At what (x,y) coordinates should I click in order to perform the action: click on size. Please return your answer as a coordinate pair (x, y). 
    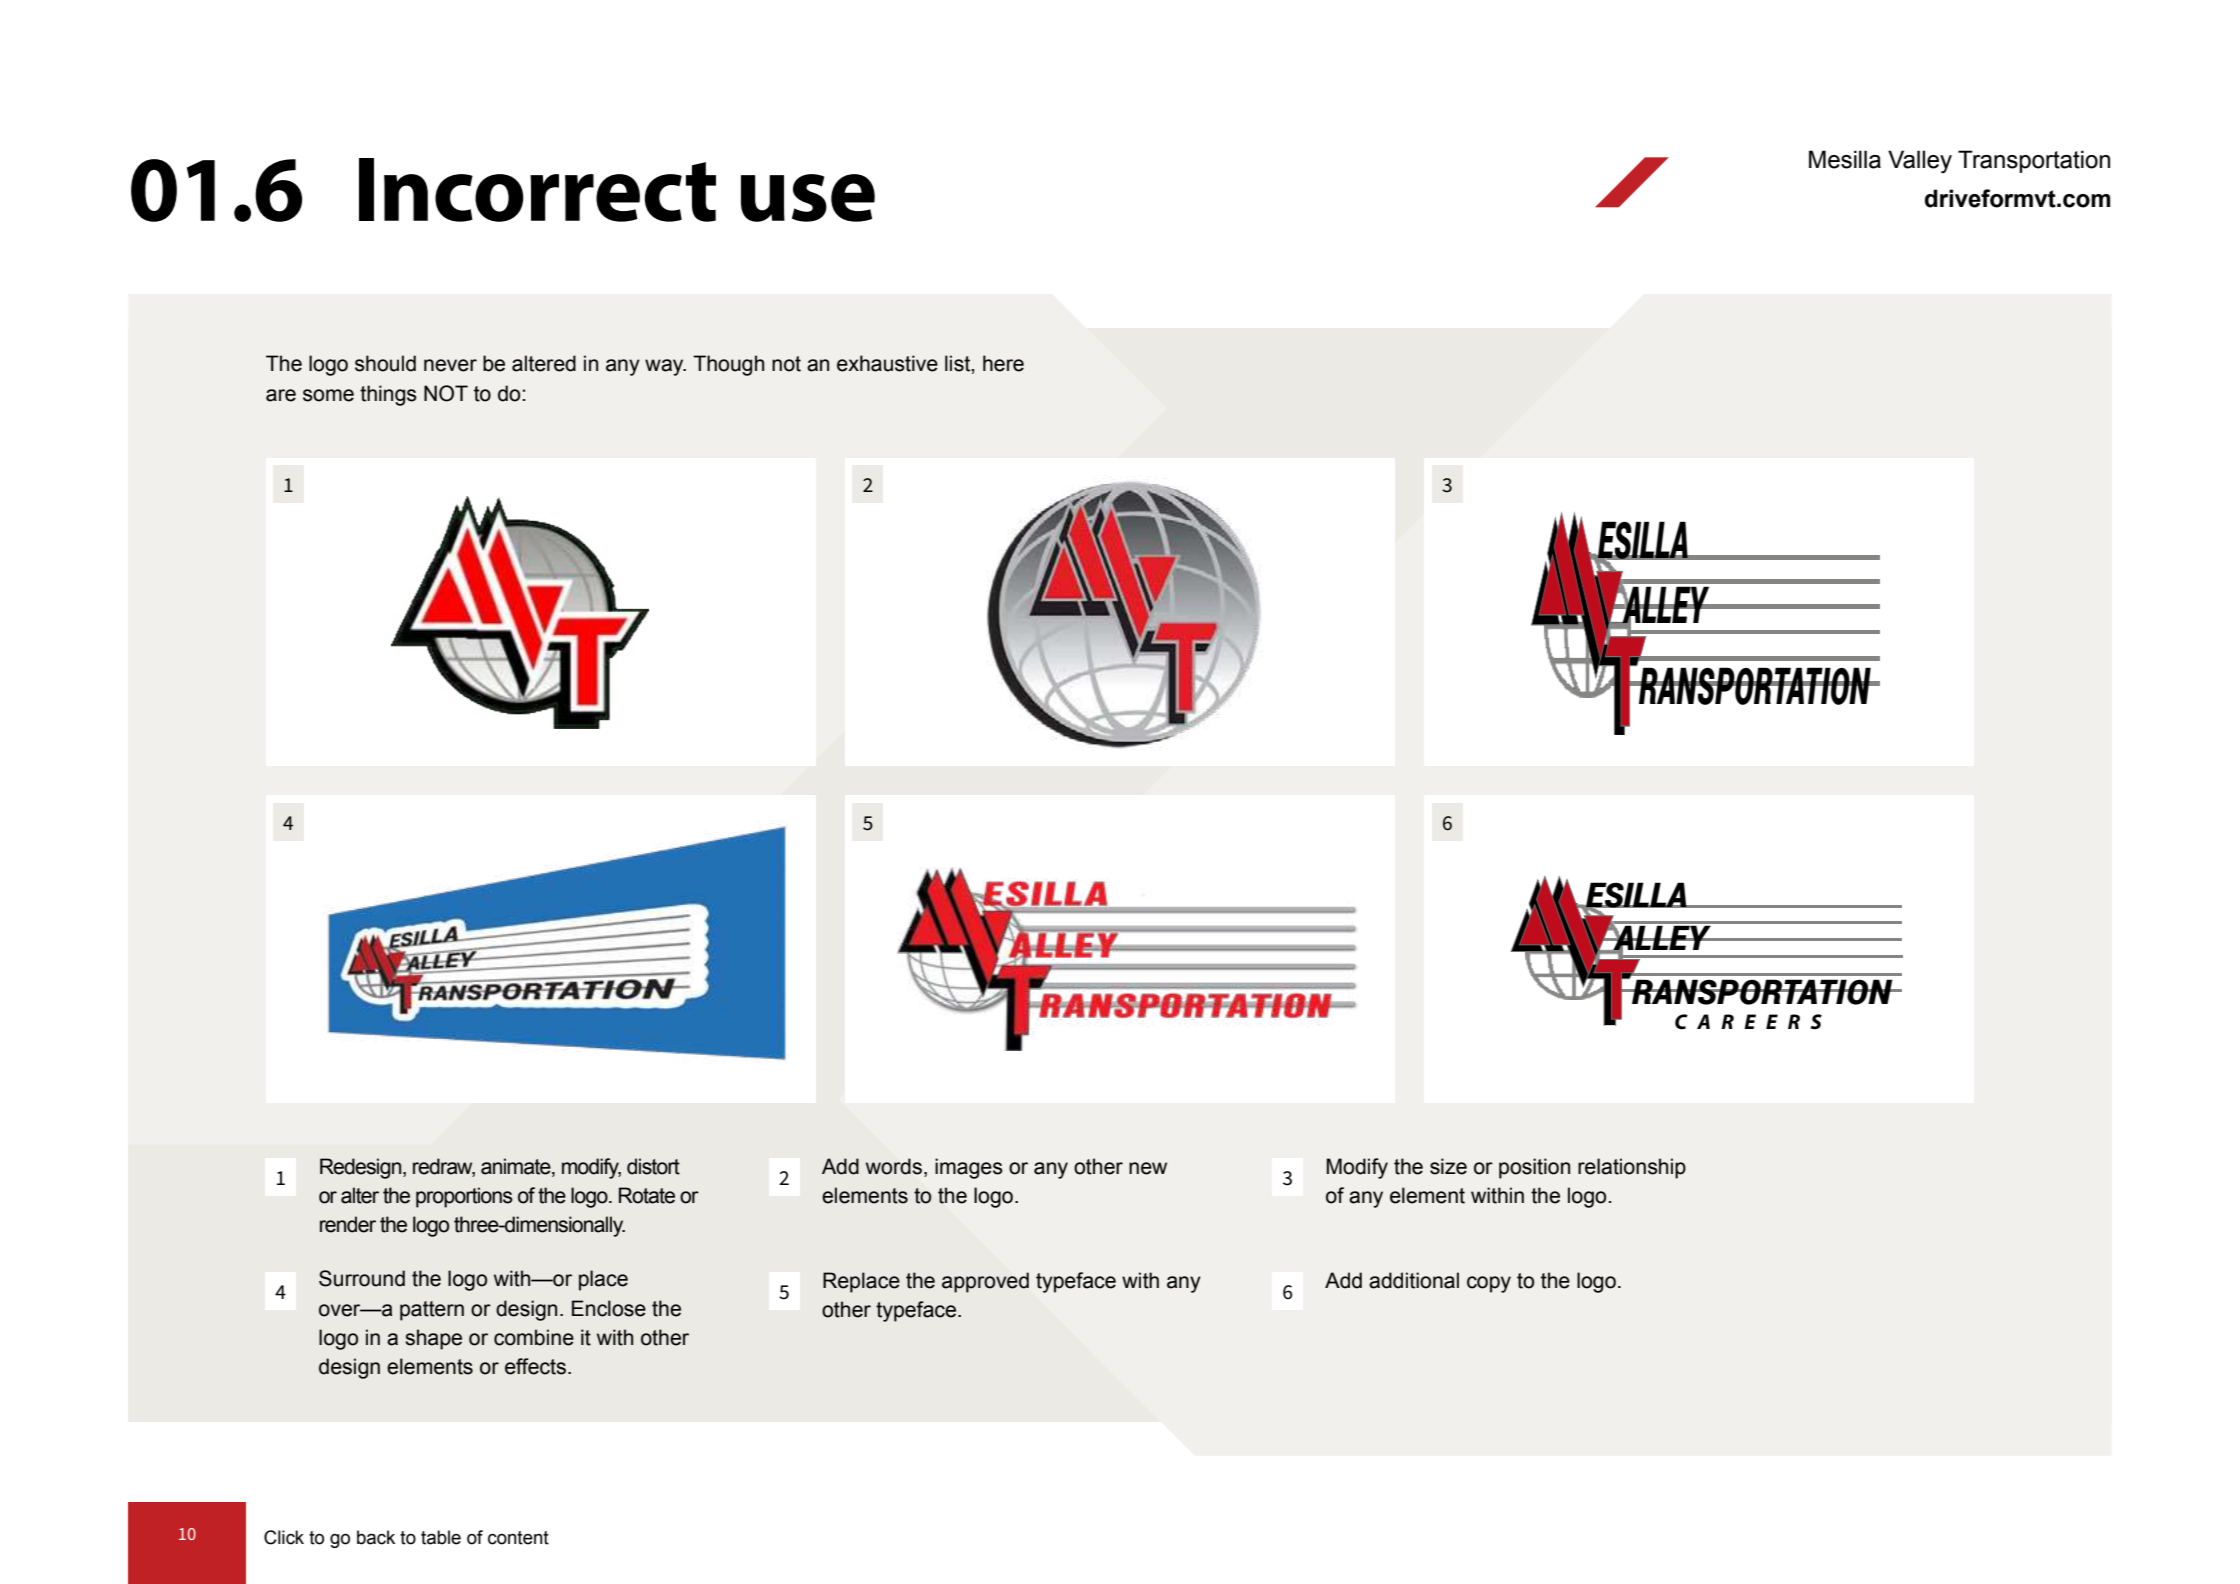
    Looking at the image, I should click on (1448, 1166).
